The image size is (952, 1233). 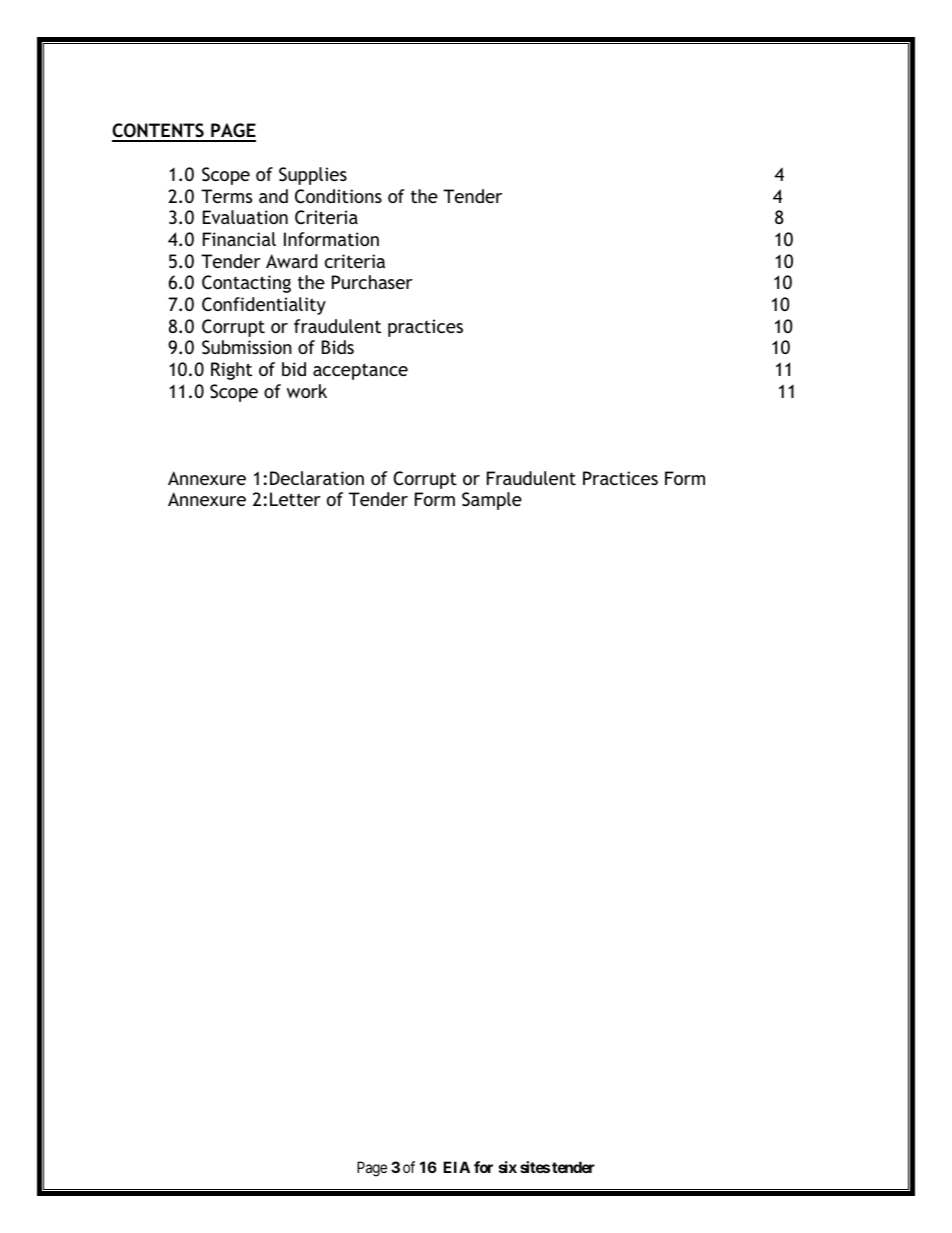 What do you see at coordinates (338, 196) in the screenshot?
I see `Conditions` at bounding box center [338, 196].
